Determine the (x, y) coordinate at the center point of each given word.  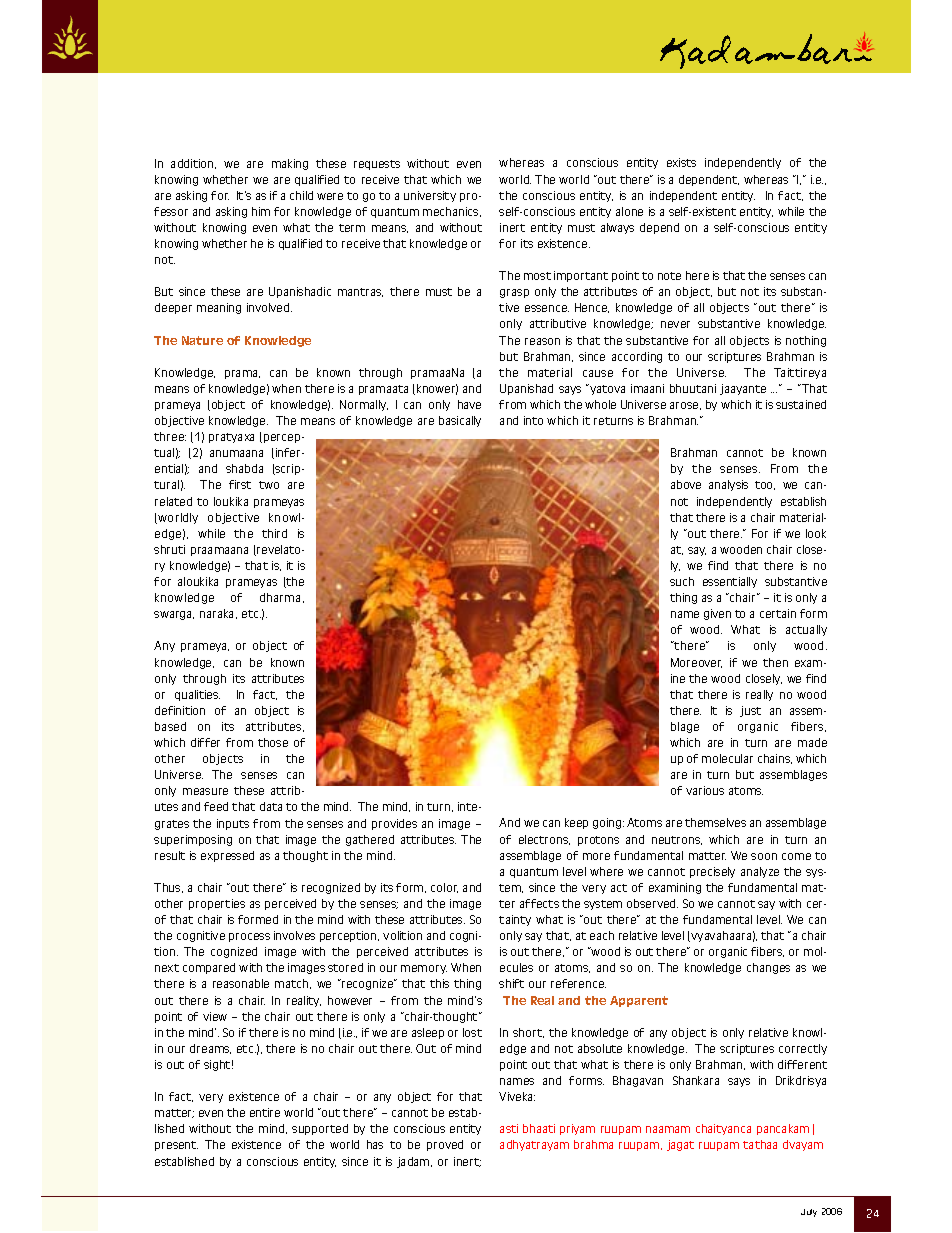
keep (576, 823)
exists (681, 162)
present (176, 1146)
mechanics (452, 212)
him (261, 211)
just (750, 711)
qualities (197, 695)
